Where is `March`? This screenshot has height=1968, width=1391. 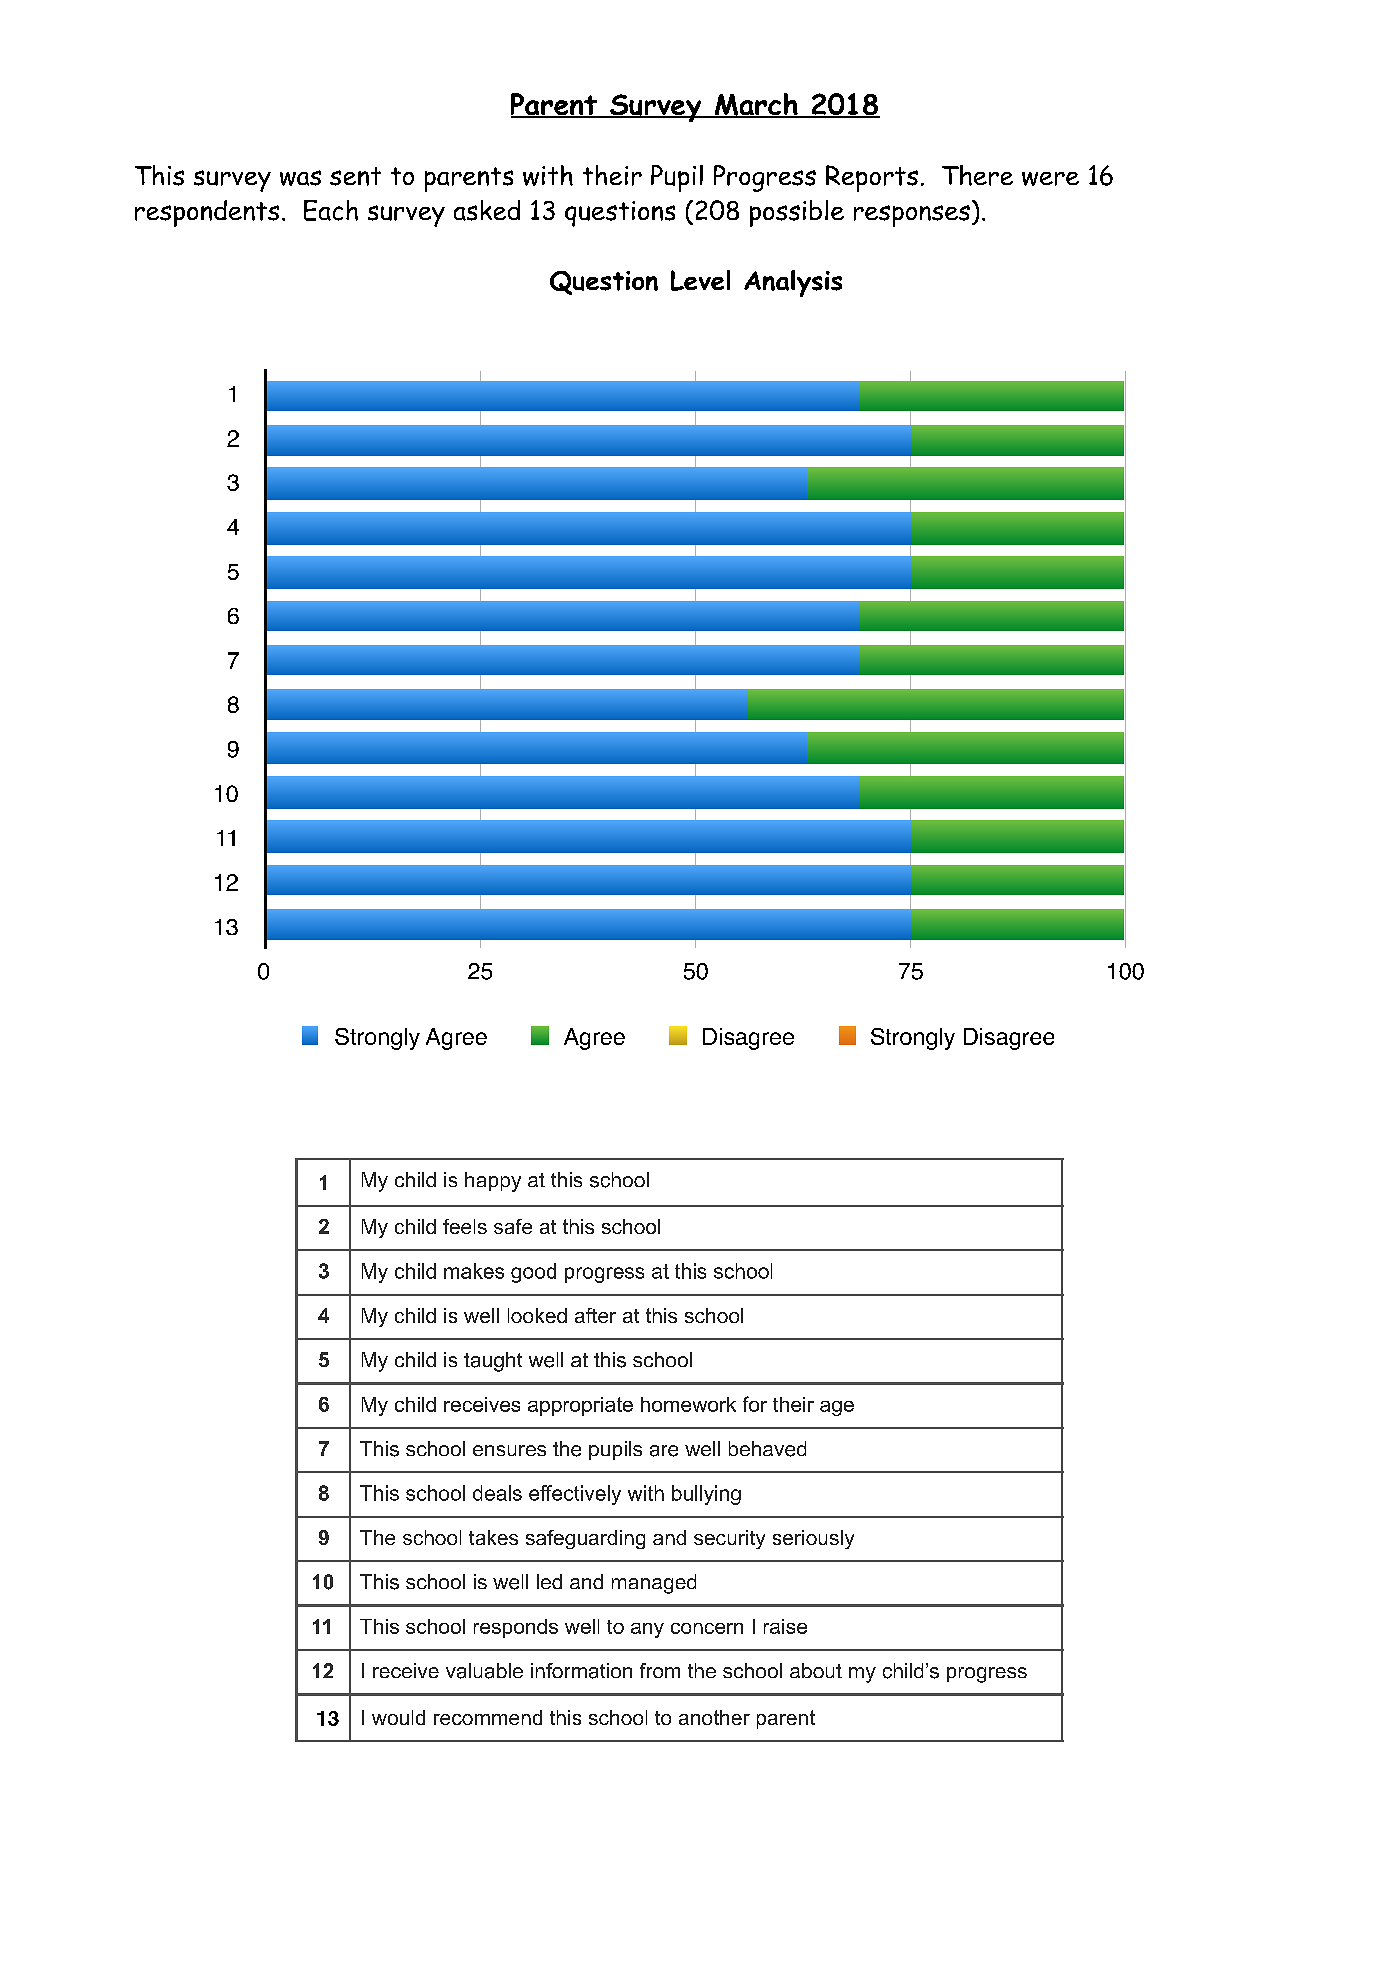
March is located at coordinates (756, 105).
